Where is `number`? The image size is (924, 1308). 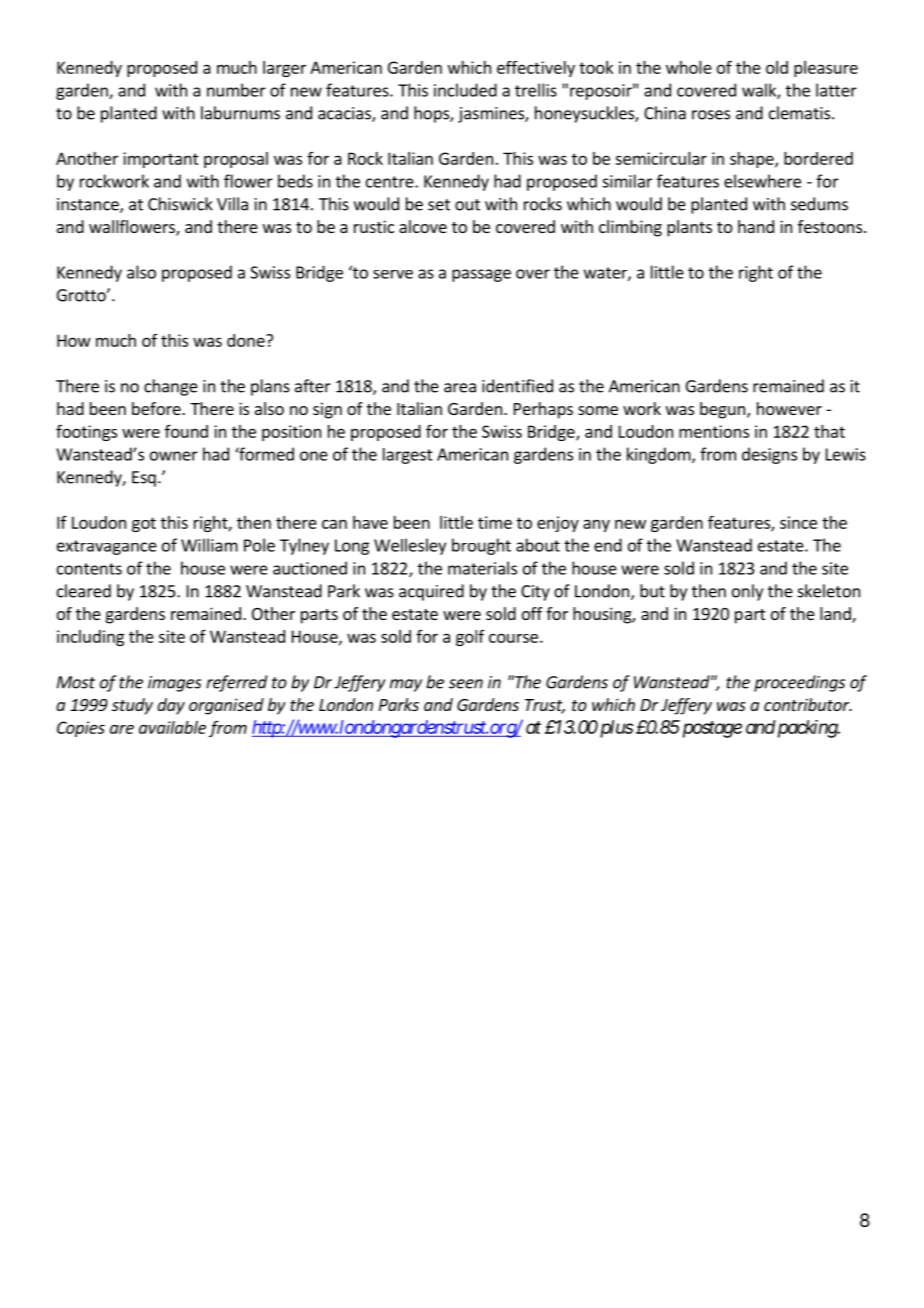
number is located at coordinates (236, 90).
